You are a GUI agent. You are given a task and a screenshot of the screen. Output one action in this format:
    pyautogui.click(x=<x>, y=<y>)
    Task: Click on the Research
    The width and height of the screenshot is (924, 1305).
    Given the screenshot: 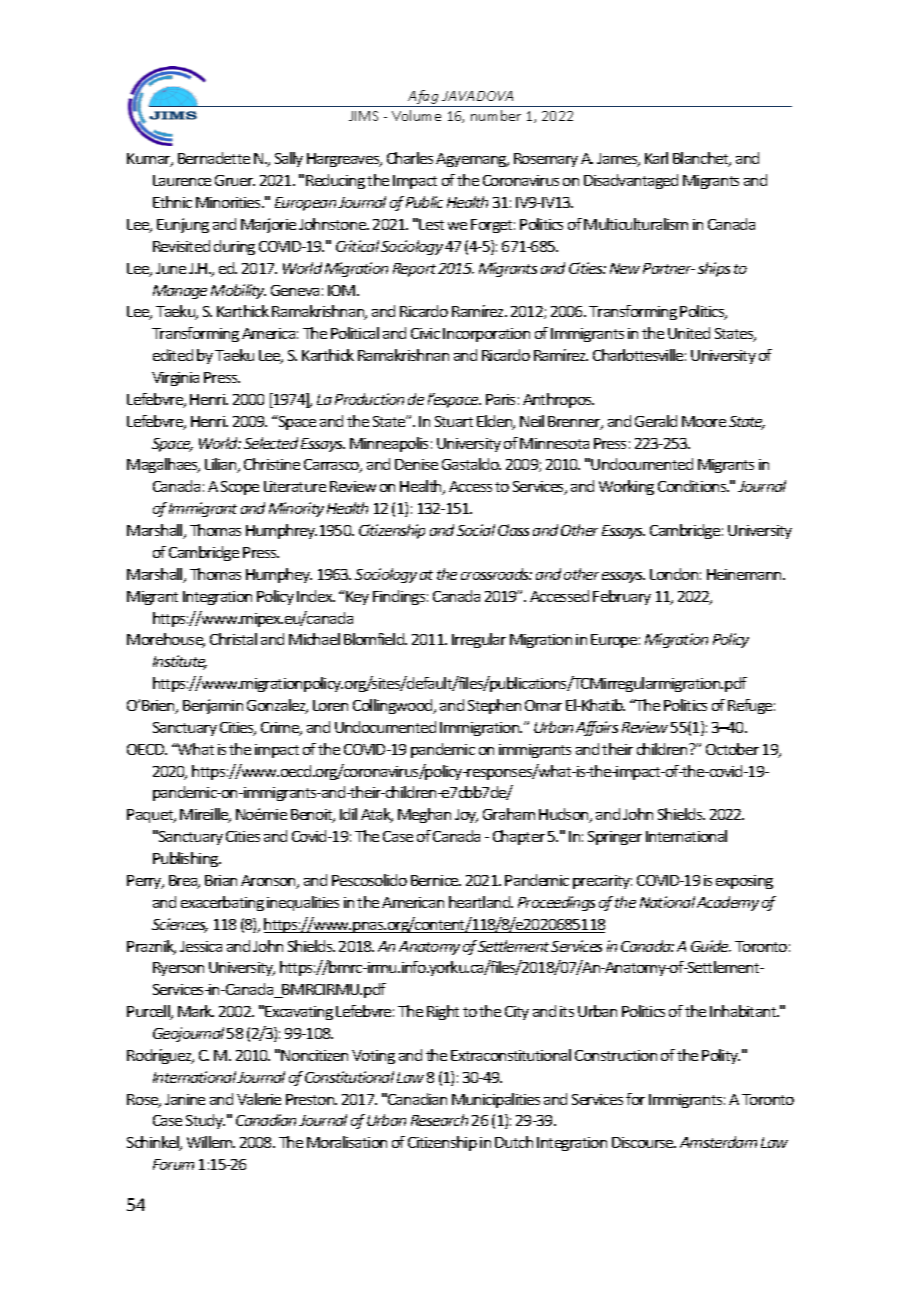 What is the action you would take?
    pyautogui.click(x=439, y=1120)
